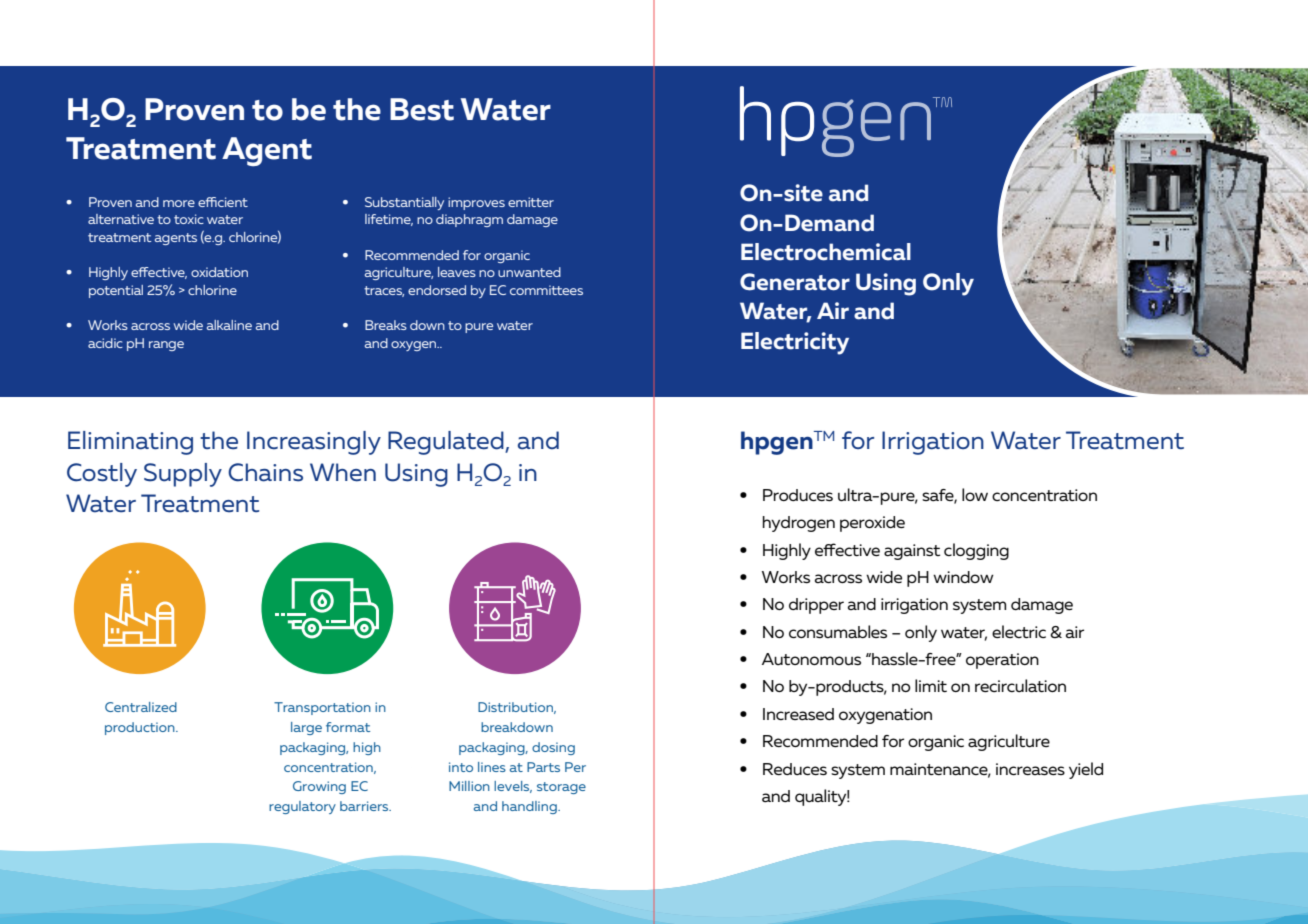  I want to click on Electrochemical, so click(826, 252).
